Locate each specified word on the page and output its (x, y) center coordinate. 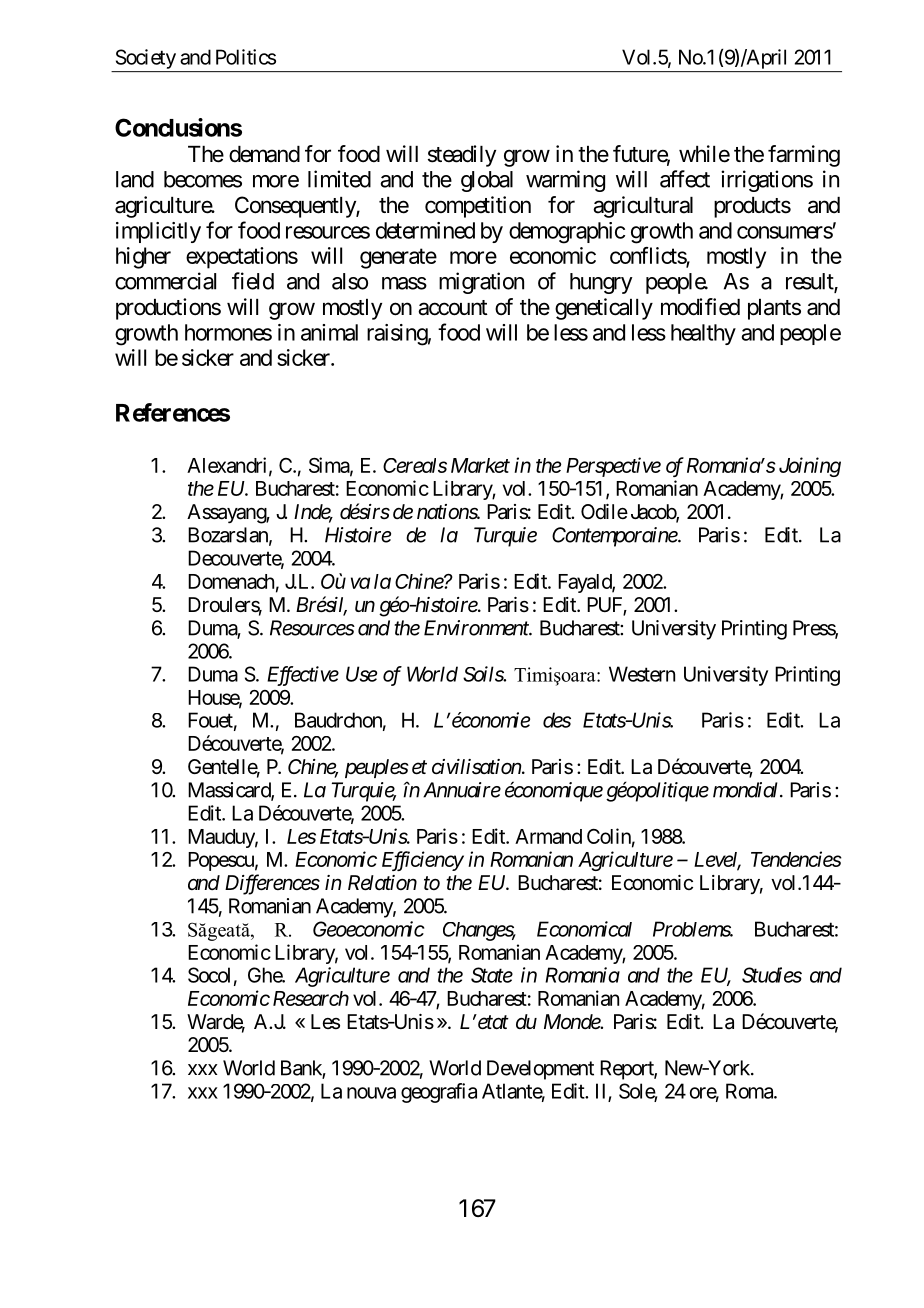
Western (642, 674)
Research (311, 998)
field (253, 281)
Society (146, 59)
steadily (462, 156)
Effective (303, 676)
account (453, 308)
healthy (703, 334)
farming (804, 156)
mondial (747, 790)
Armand (548, 836)
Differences (272, 884)
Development (540, 1070)
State (492, 975)
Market (480, 465)
